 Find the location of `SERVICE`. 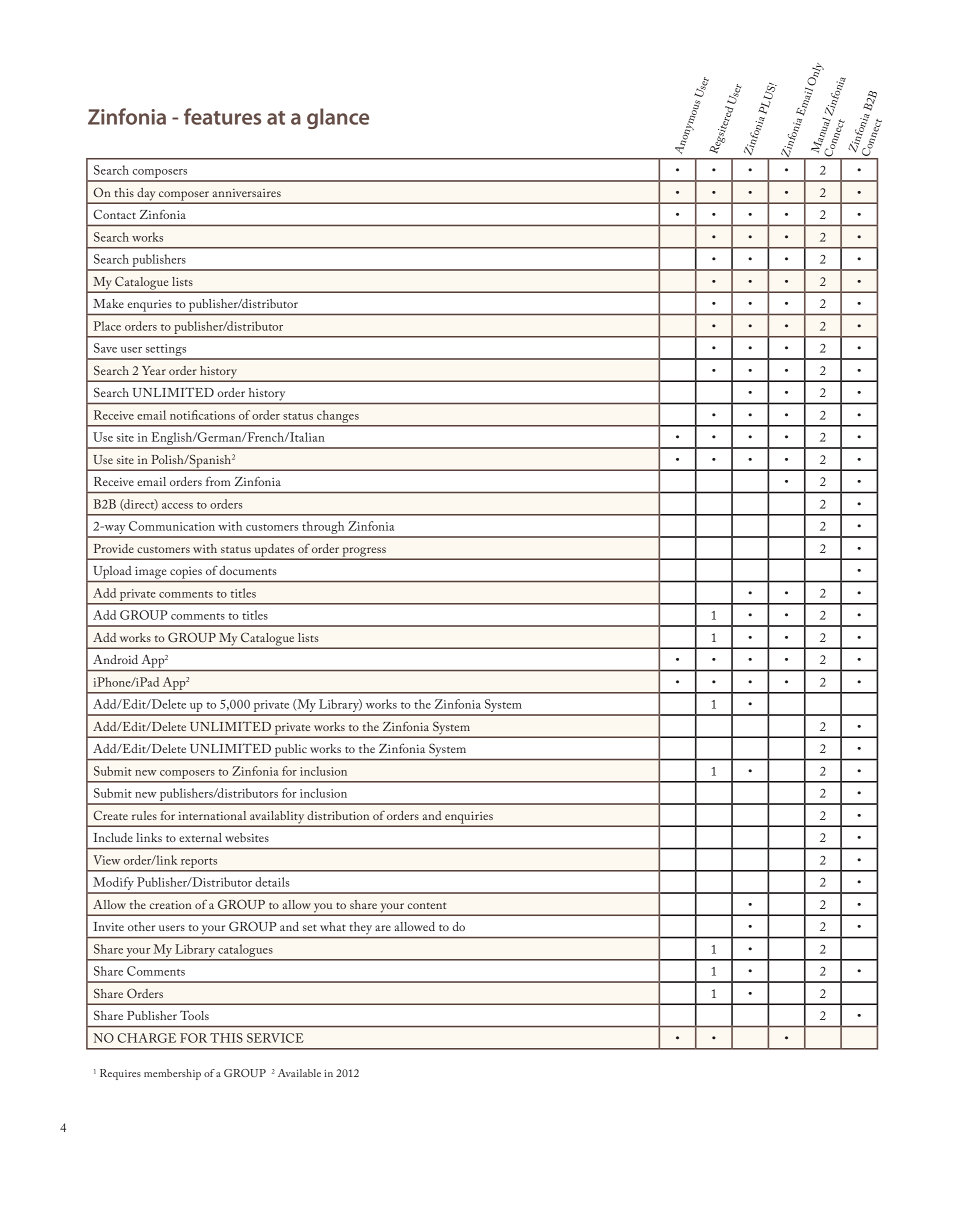

SERVICE is located at coordinates (275, 1038).
